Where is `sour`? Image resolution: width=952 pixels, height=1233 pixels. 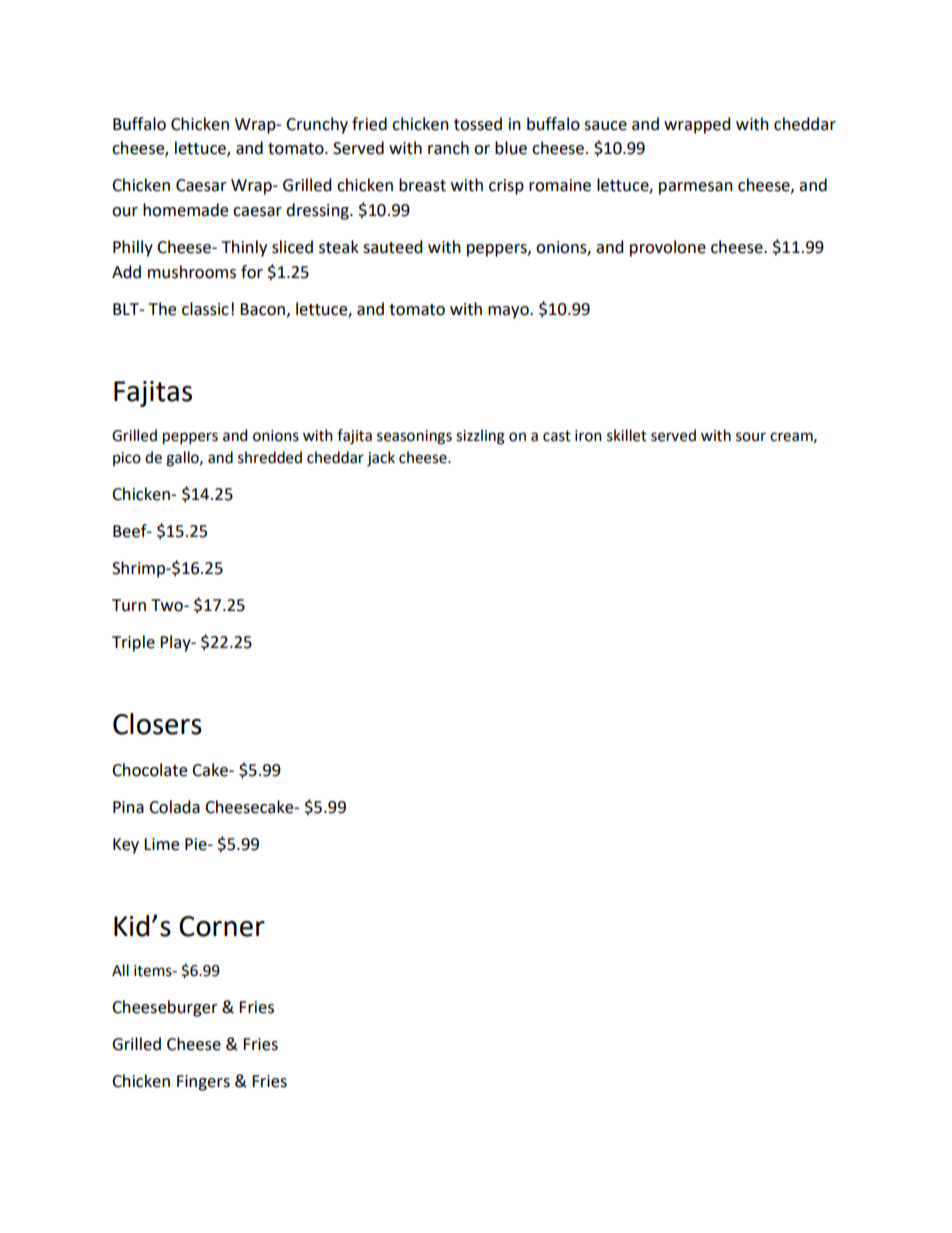 sour is located at coordinates (751, 437).
